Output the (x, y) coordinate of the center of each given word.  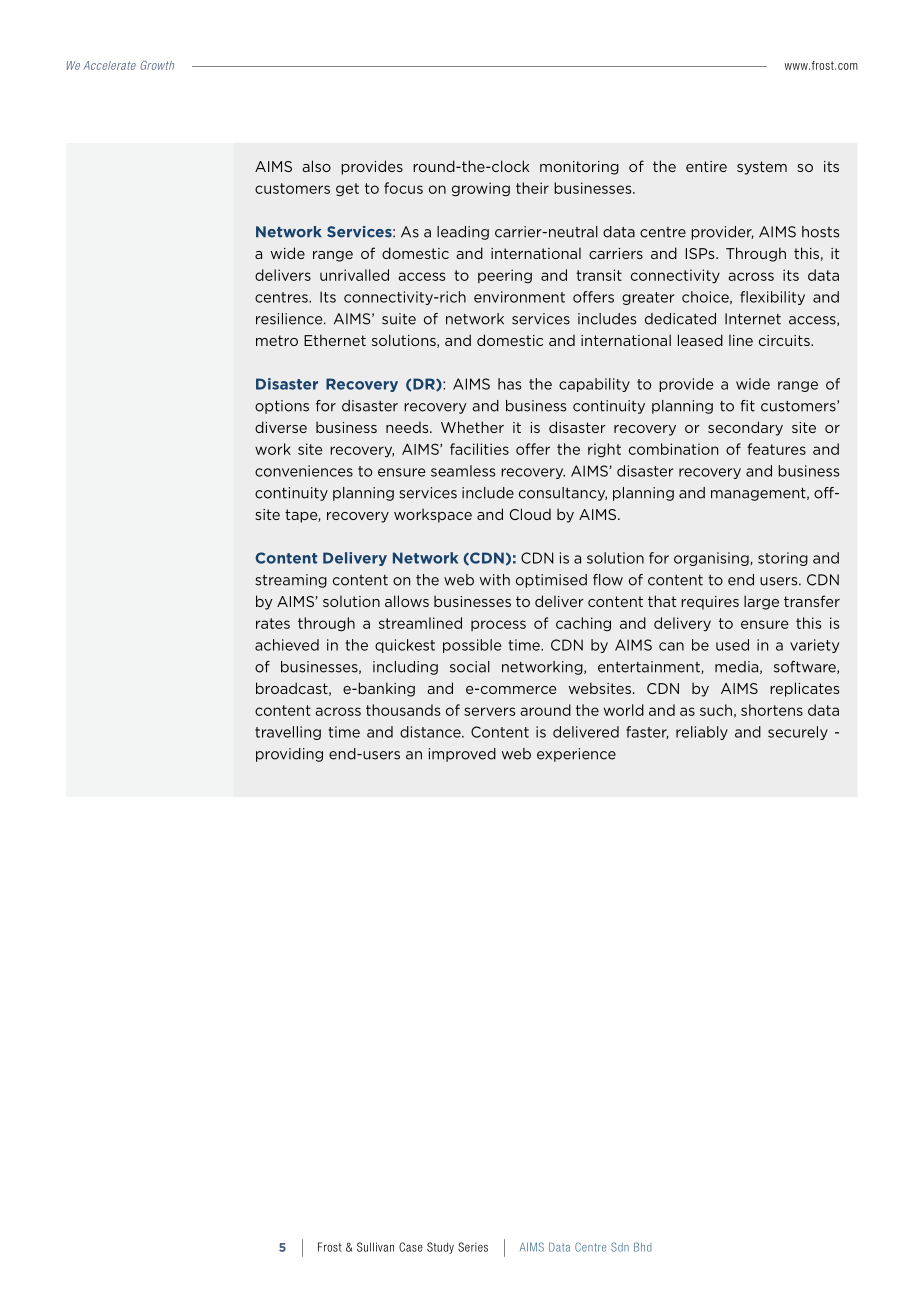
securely (798, 733)
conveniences (304, 471)
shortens (772, 710)
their (532, 188)
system (762, 168)
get (347, 189)
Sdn (620, 1247)
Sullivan (375, 1247)
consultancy (563, 494)
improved (462, 755)
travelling (288, 733)
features (776, 449)
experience (576, 755)
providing (289, 755)
